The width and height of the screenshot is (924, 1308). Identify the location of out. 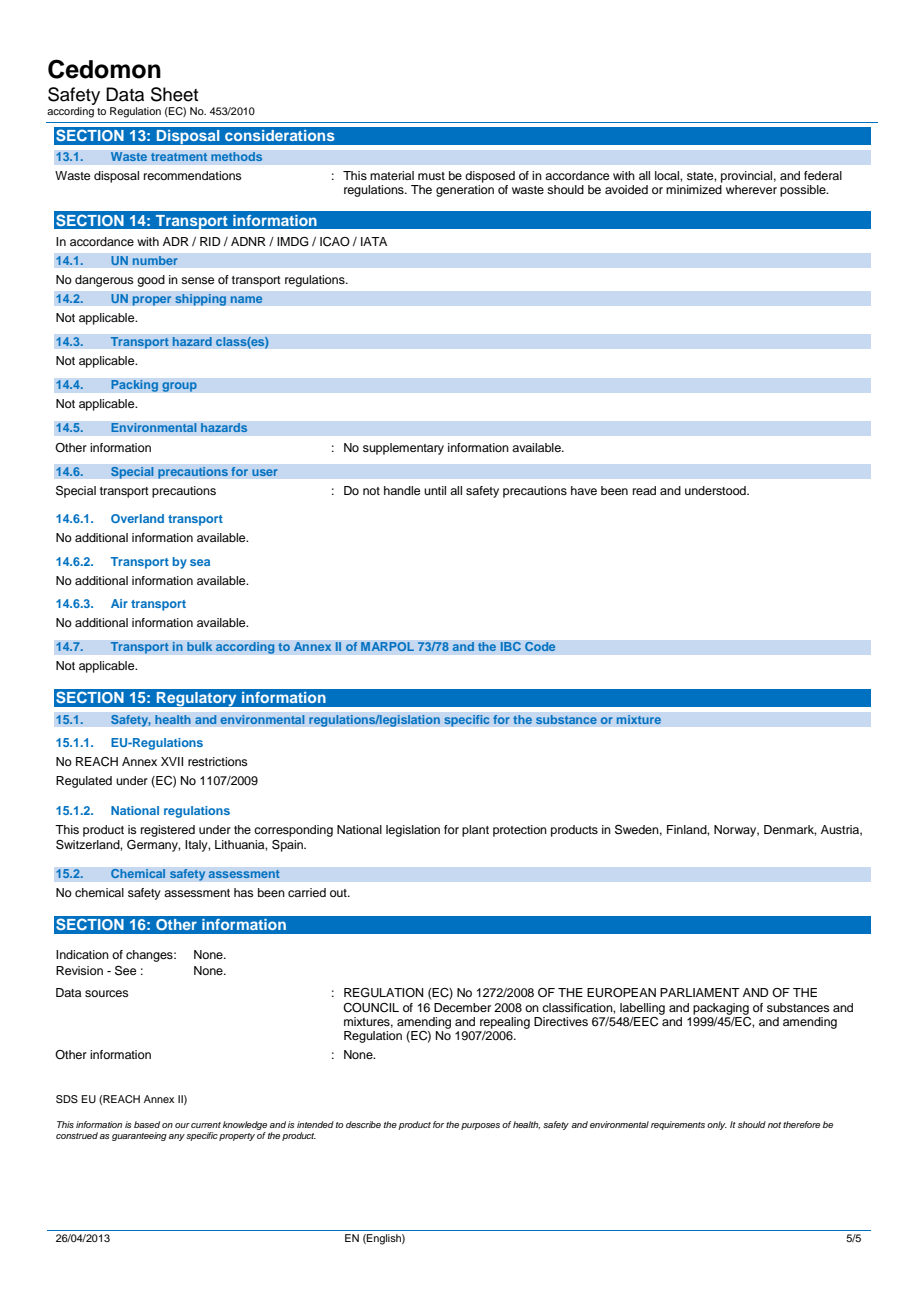
(339, 893).
